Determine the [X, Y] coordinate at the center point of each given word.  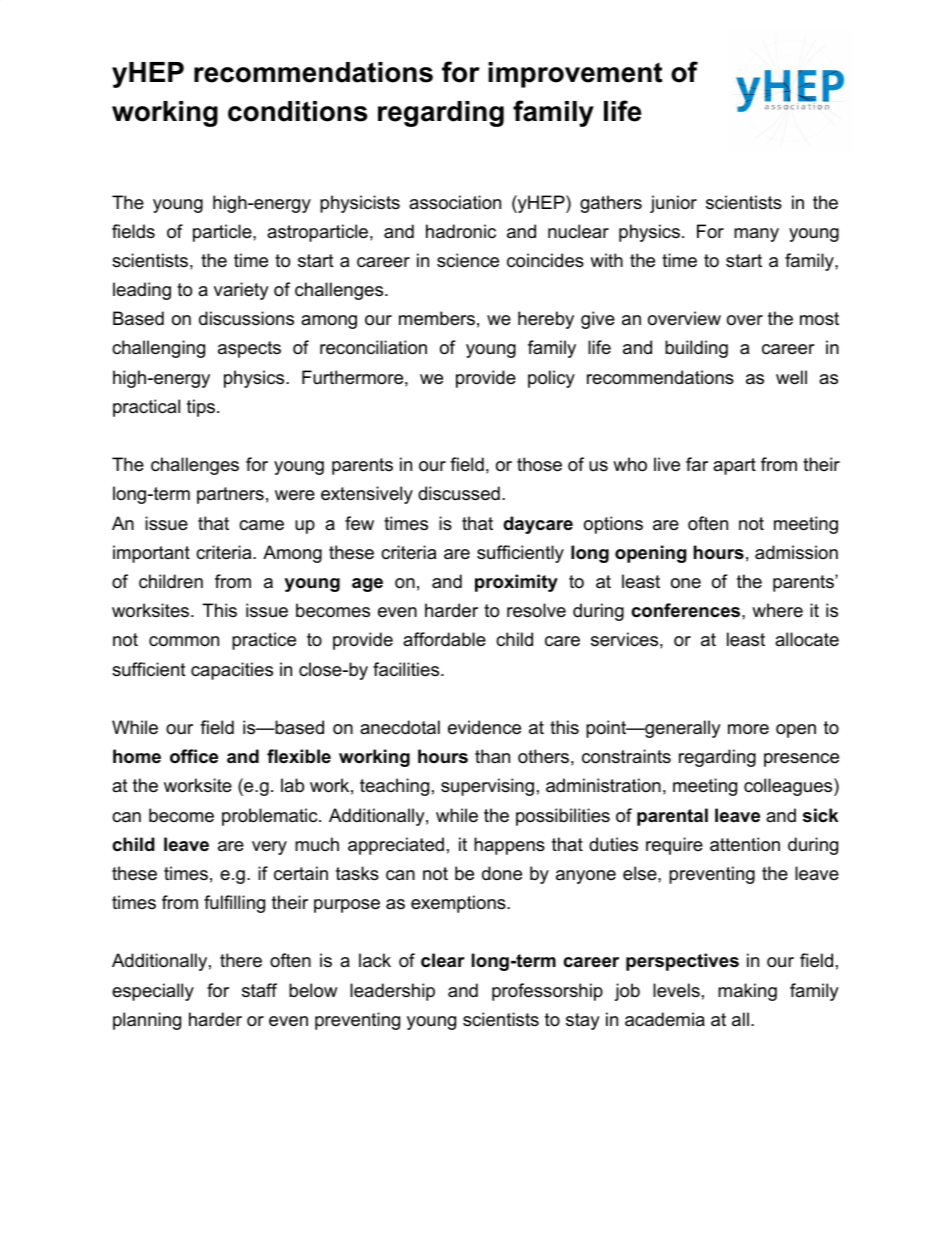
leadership [392, 992]
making [747, 992]
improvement [575, 75]
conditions [298, 111]
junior [673, 204]
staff [259, 990]
